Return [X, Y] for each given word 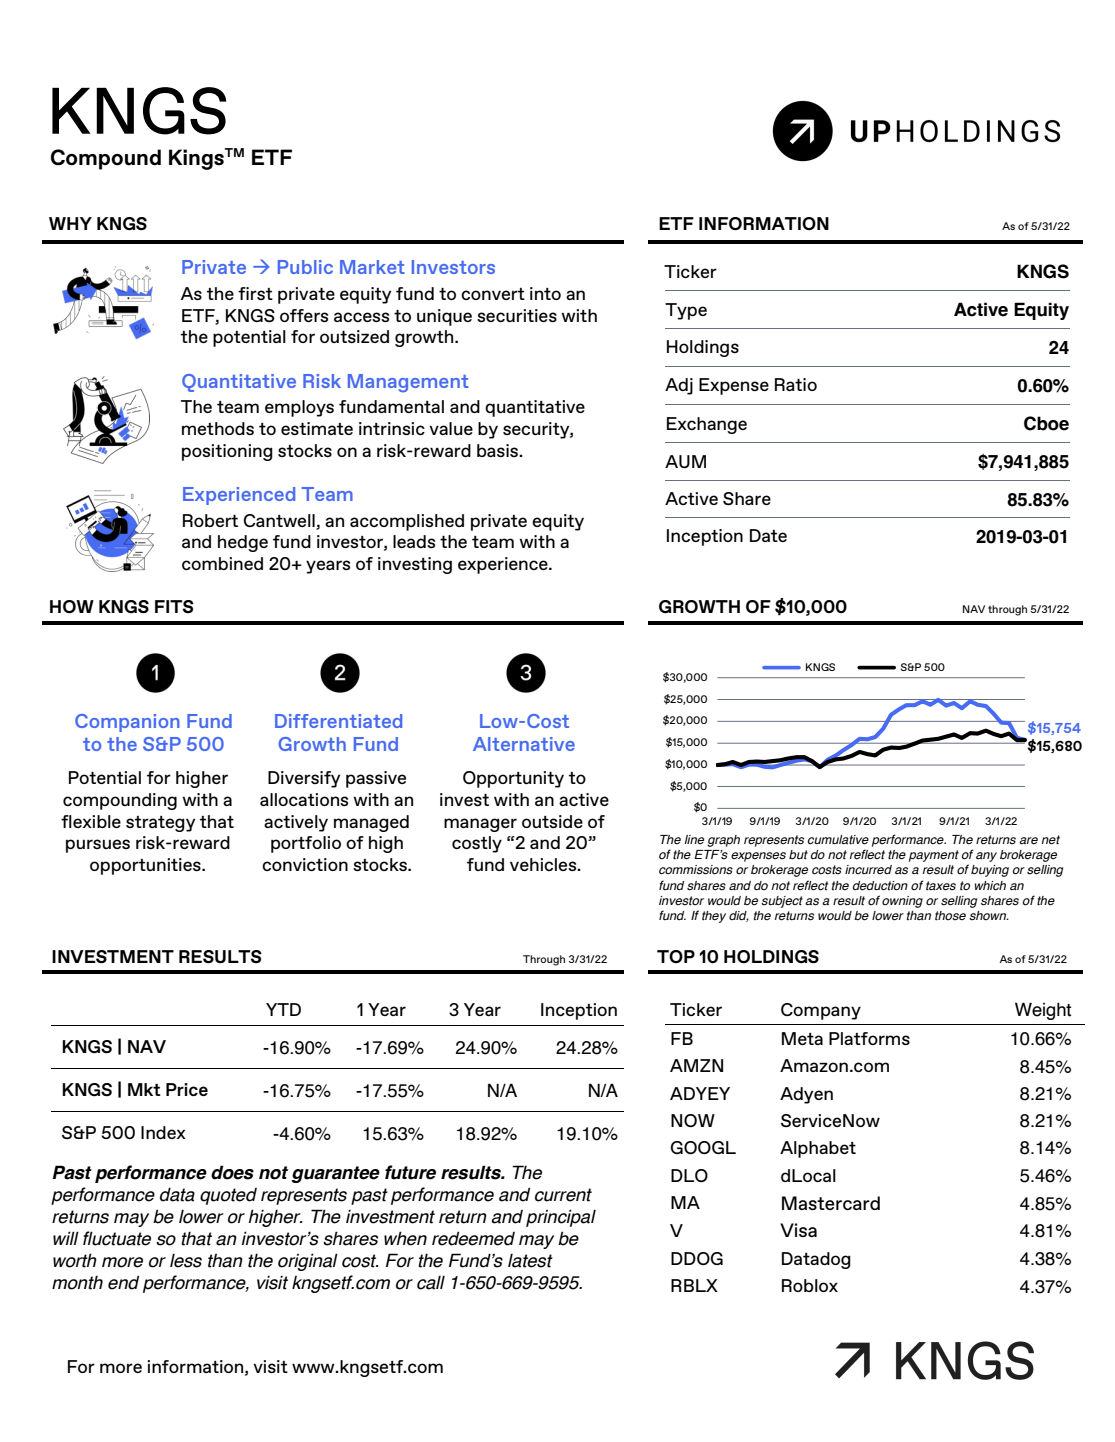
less [186, 1261]
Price [187, 1089]
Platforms [869, 1038]
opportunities [146, 866]
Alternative [524, 744]
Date [768, 535]
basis [498, 450]
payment [934, 856]
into [545, 293]
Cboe [1046, 423]
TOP [676, 956]
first [255, 293]
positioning [227, 452]
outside [552, 821]
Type [686, 311]
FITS [174, 606]
